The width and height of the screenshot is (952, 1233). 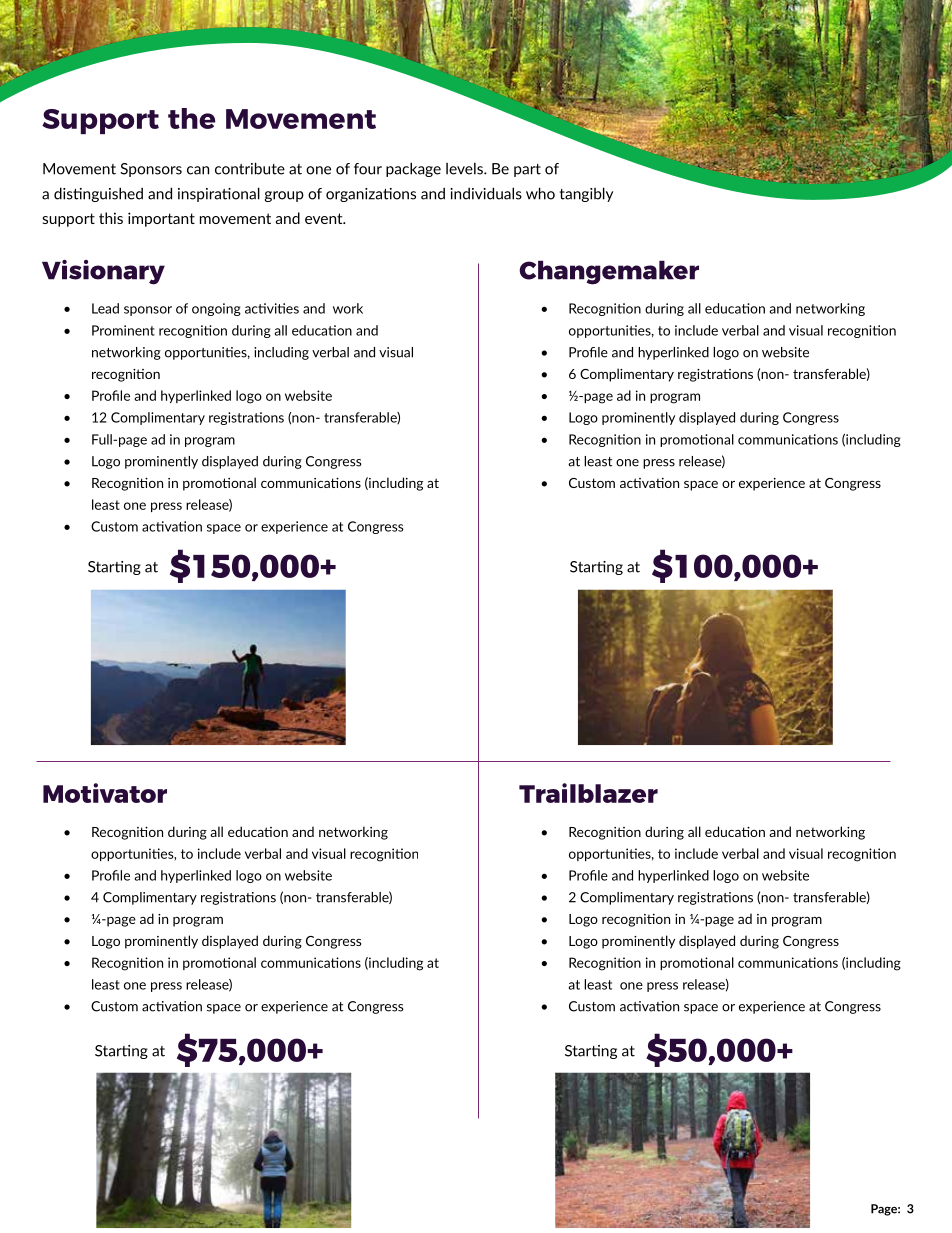 I want to click on four, so click(x=368, y=169).
